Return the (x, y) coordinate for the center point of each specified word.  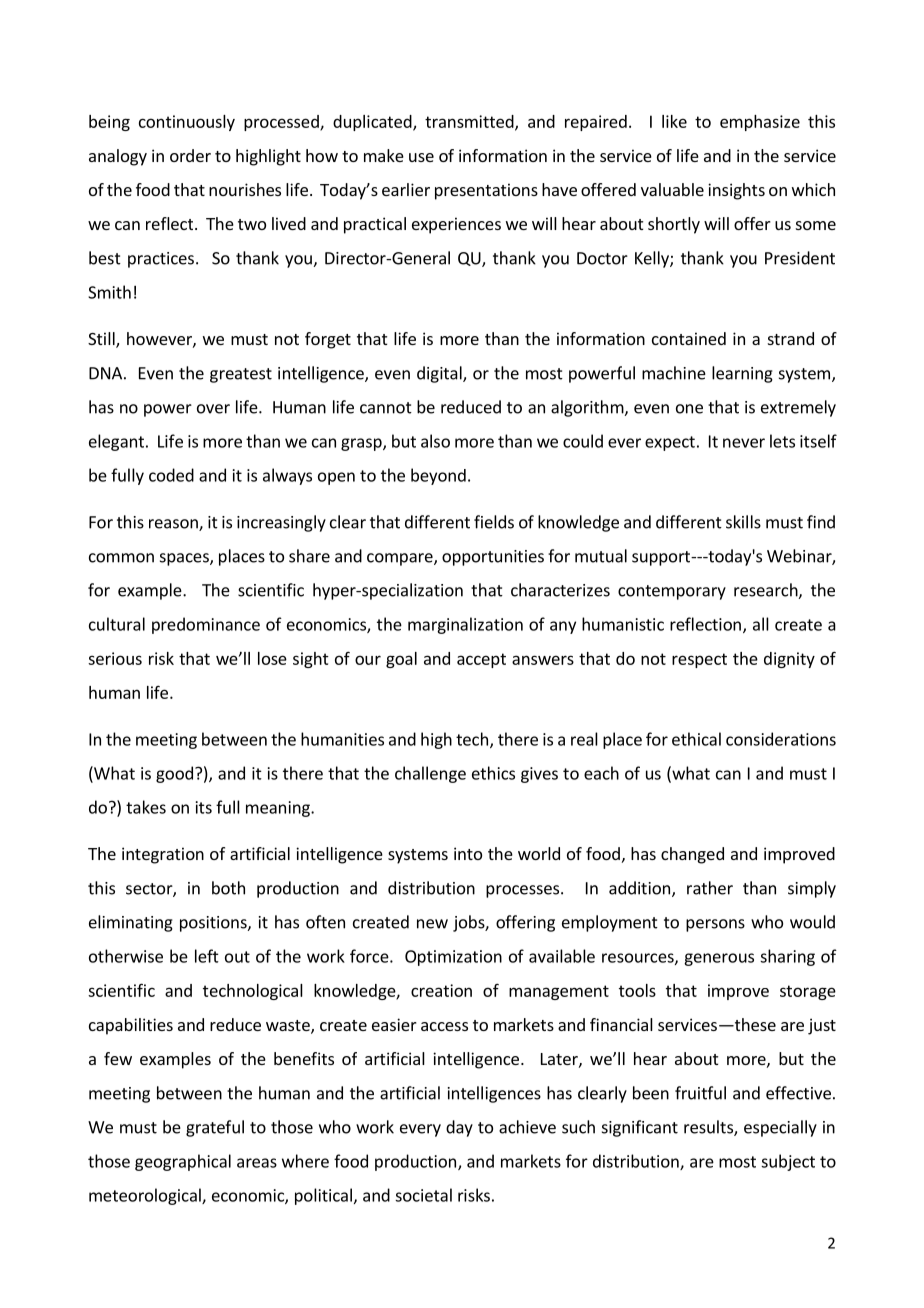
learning (742, 374)
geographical (183, 1162)
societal (423, 1195)
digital (440, 374)
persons (715, 925)
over (213, 409)
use (421, 157)
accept (481, 660)
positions (214, 924)
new (432, 924)
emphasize (760, 123)
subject (788, 1162)
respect (699, 660)
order (190, 155)
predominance (206, 625)
